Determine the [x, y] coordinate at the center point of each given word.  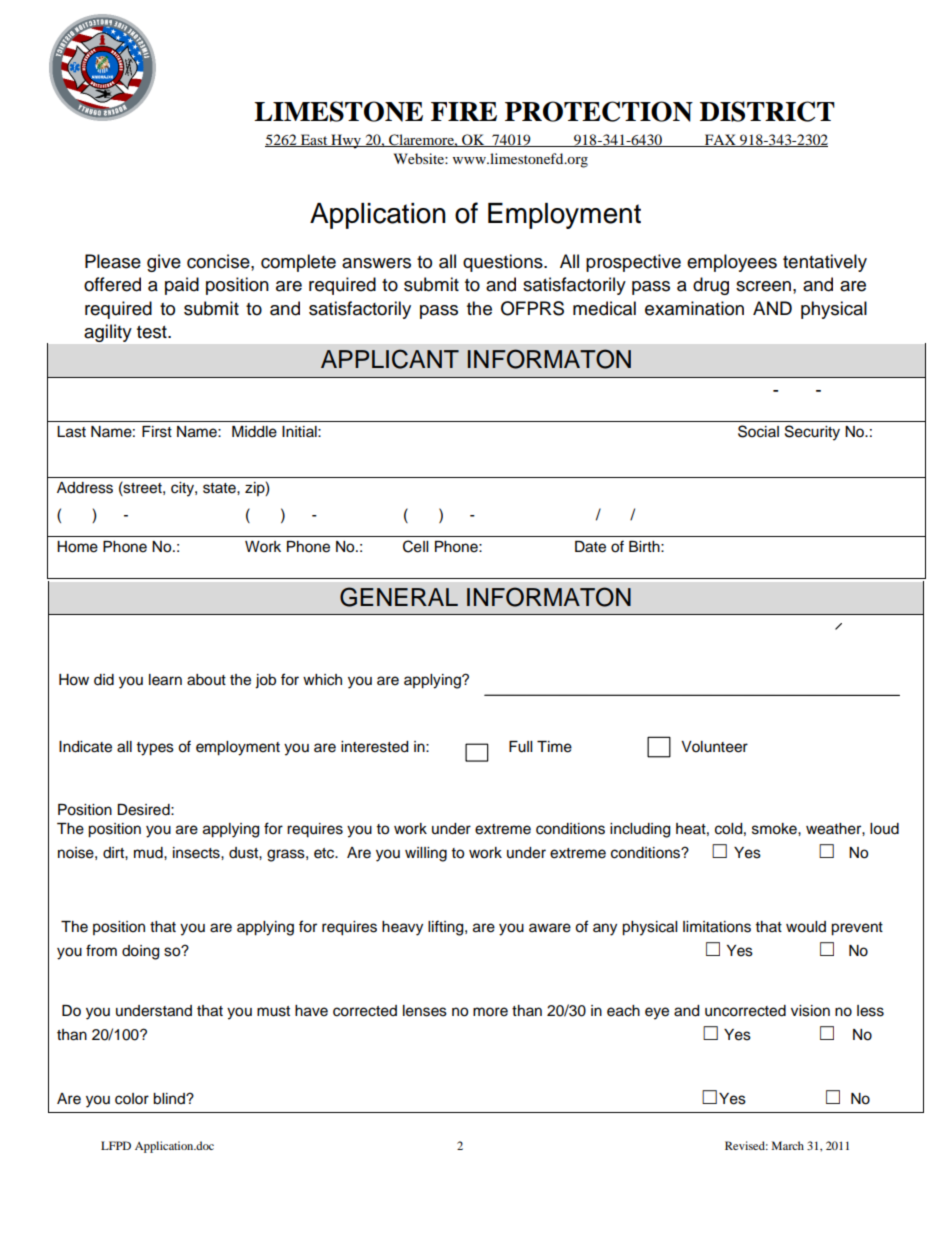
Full [520, 747]
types [155, 749]
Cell [415, 546]
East [314, 140]
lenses [425, 1011]
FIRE [464, 111]
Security [812, 433]
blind [170, 1099]
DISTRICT [767, 111]
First [157, 432]
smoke [775, 829]
